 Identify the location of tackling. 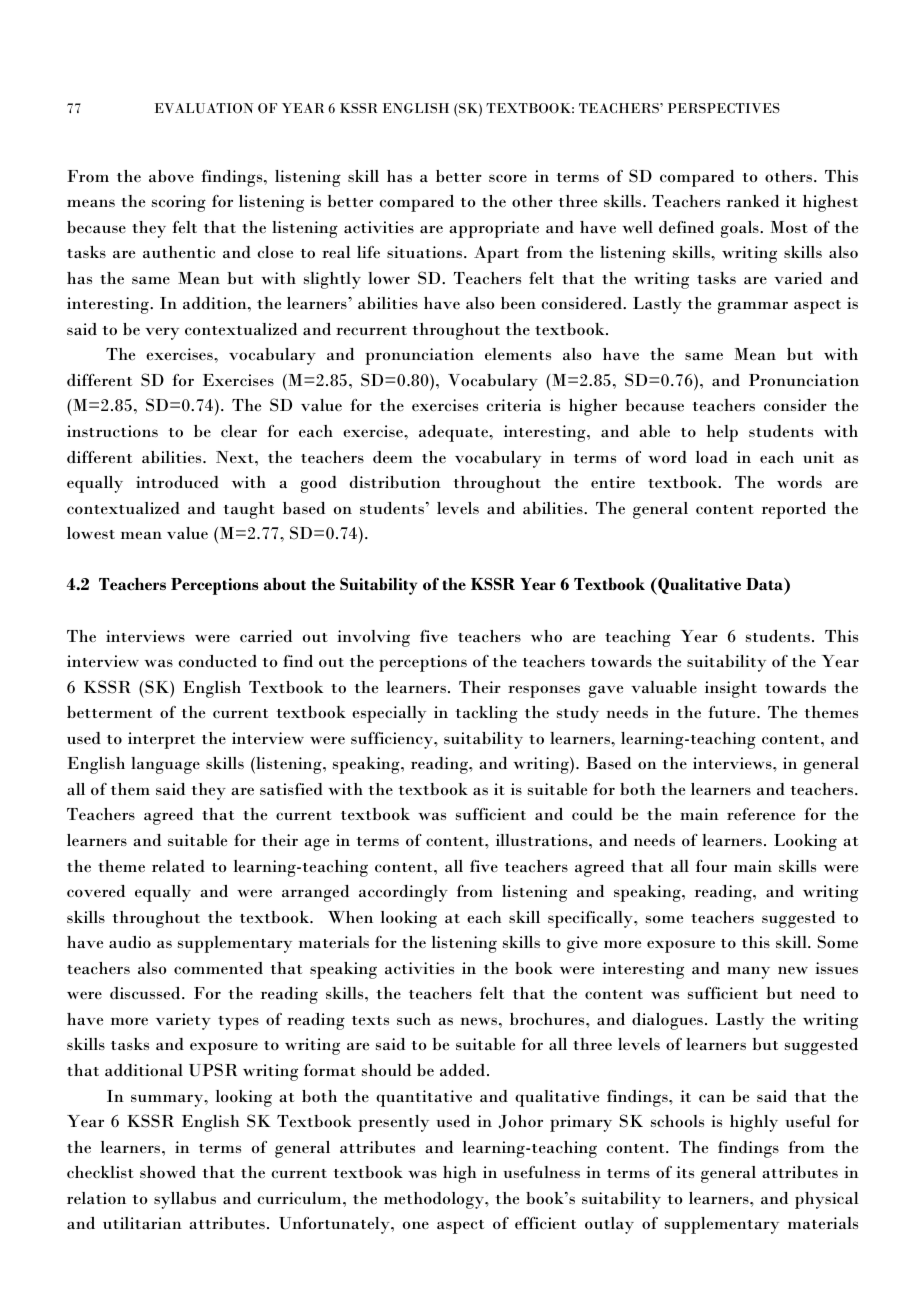
(486, 714).
